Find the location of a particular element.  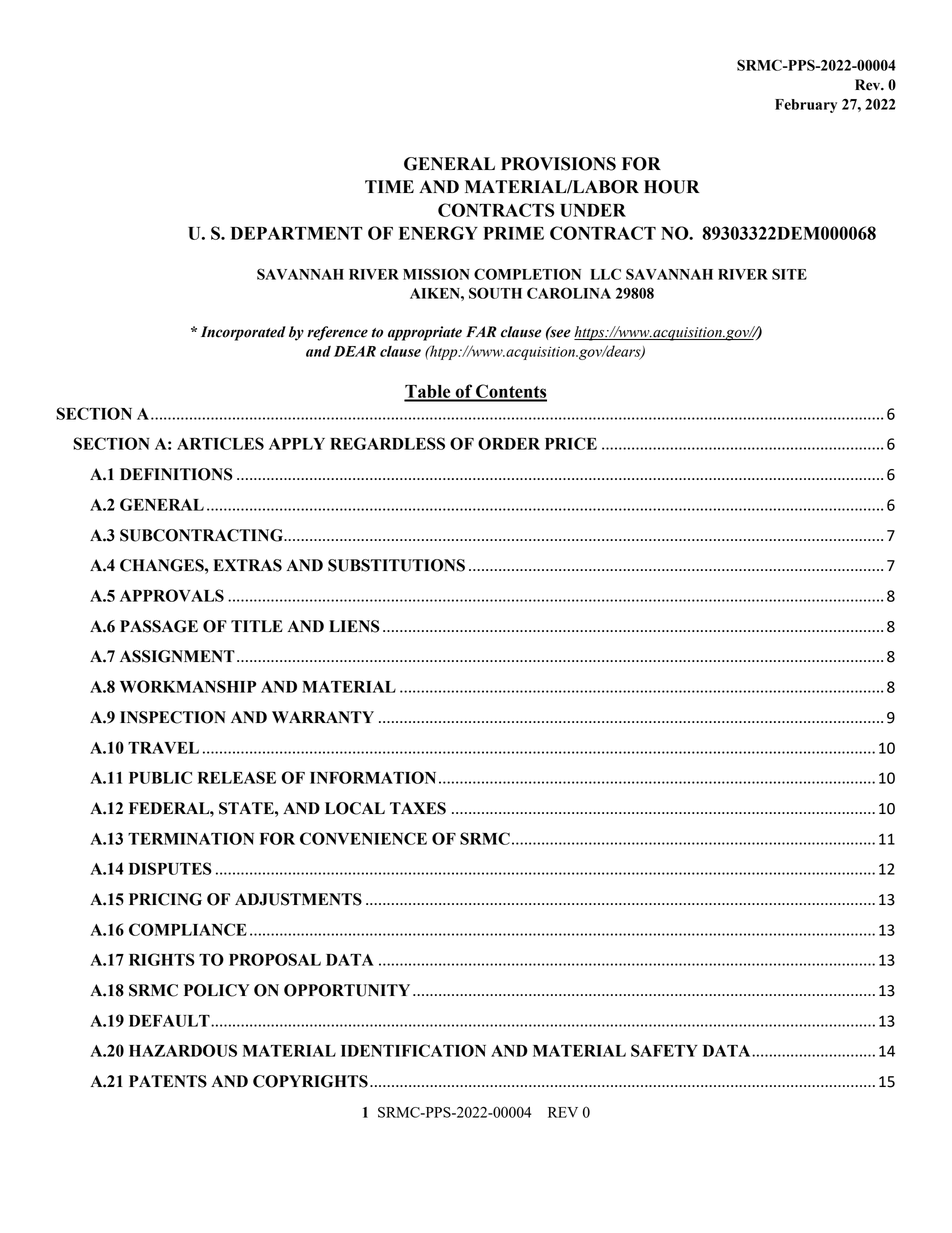

HAZARDOUS is located at coordinates (183, 1050).
